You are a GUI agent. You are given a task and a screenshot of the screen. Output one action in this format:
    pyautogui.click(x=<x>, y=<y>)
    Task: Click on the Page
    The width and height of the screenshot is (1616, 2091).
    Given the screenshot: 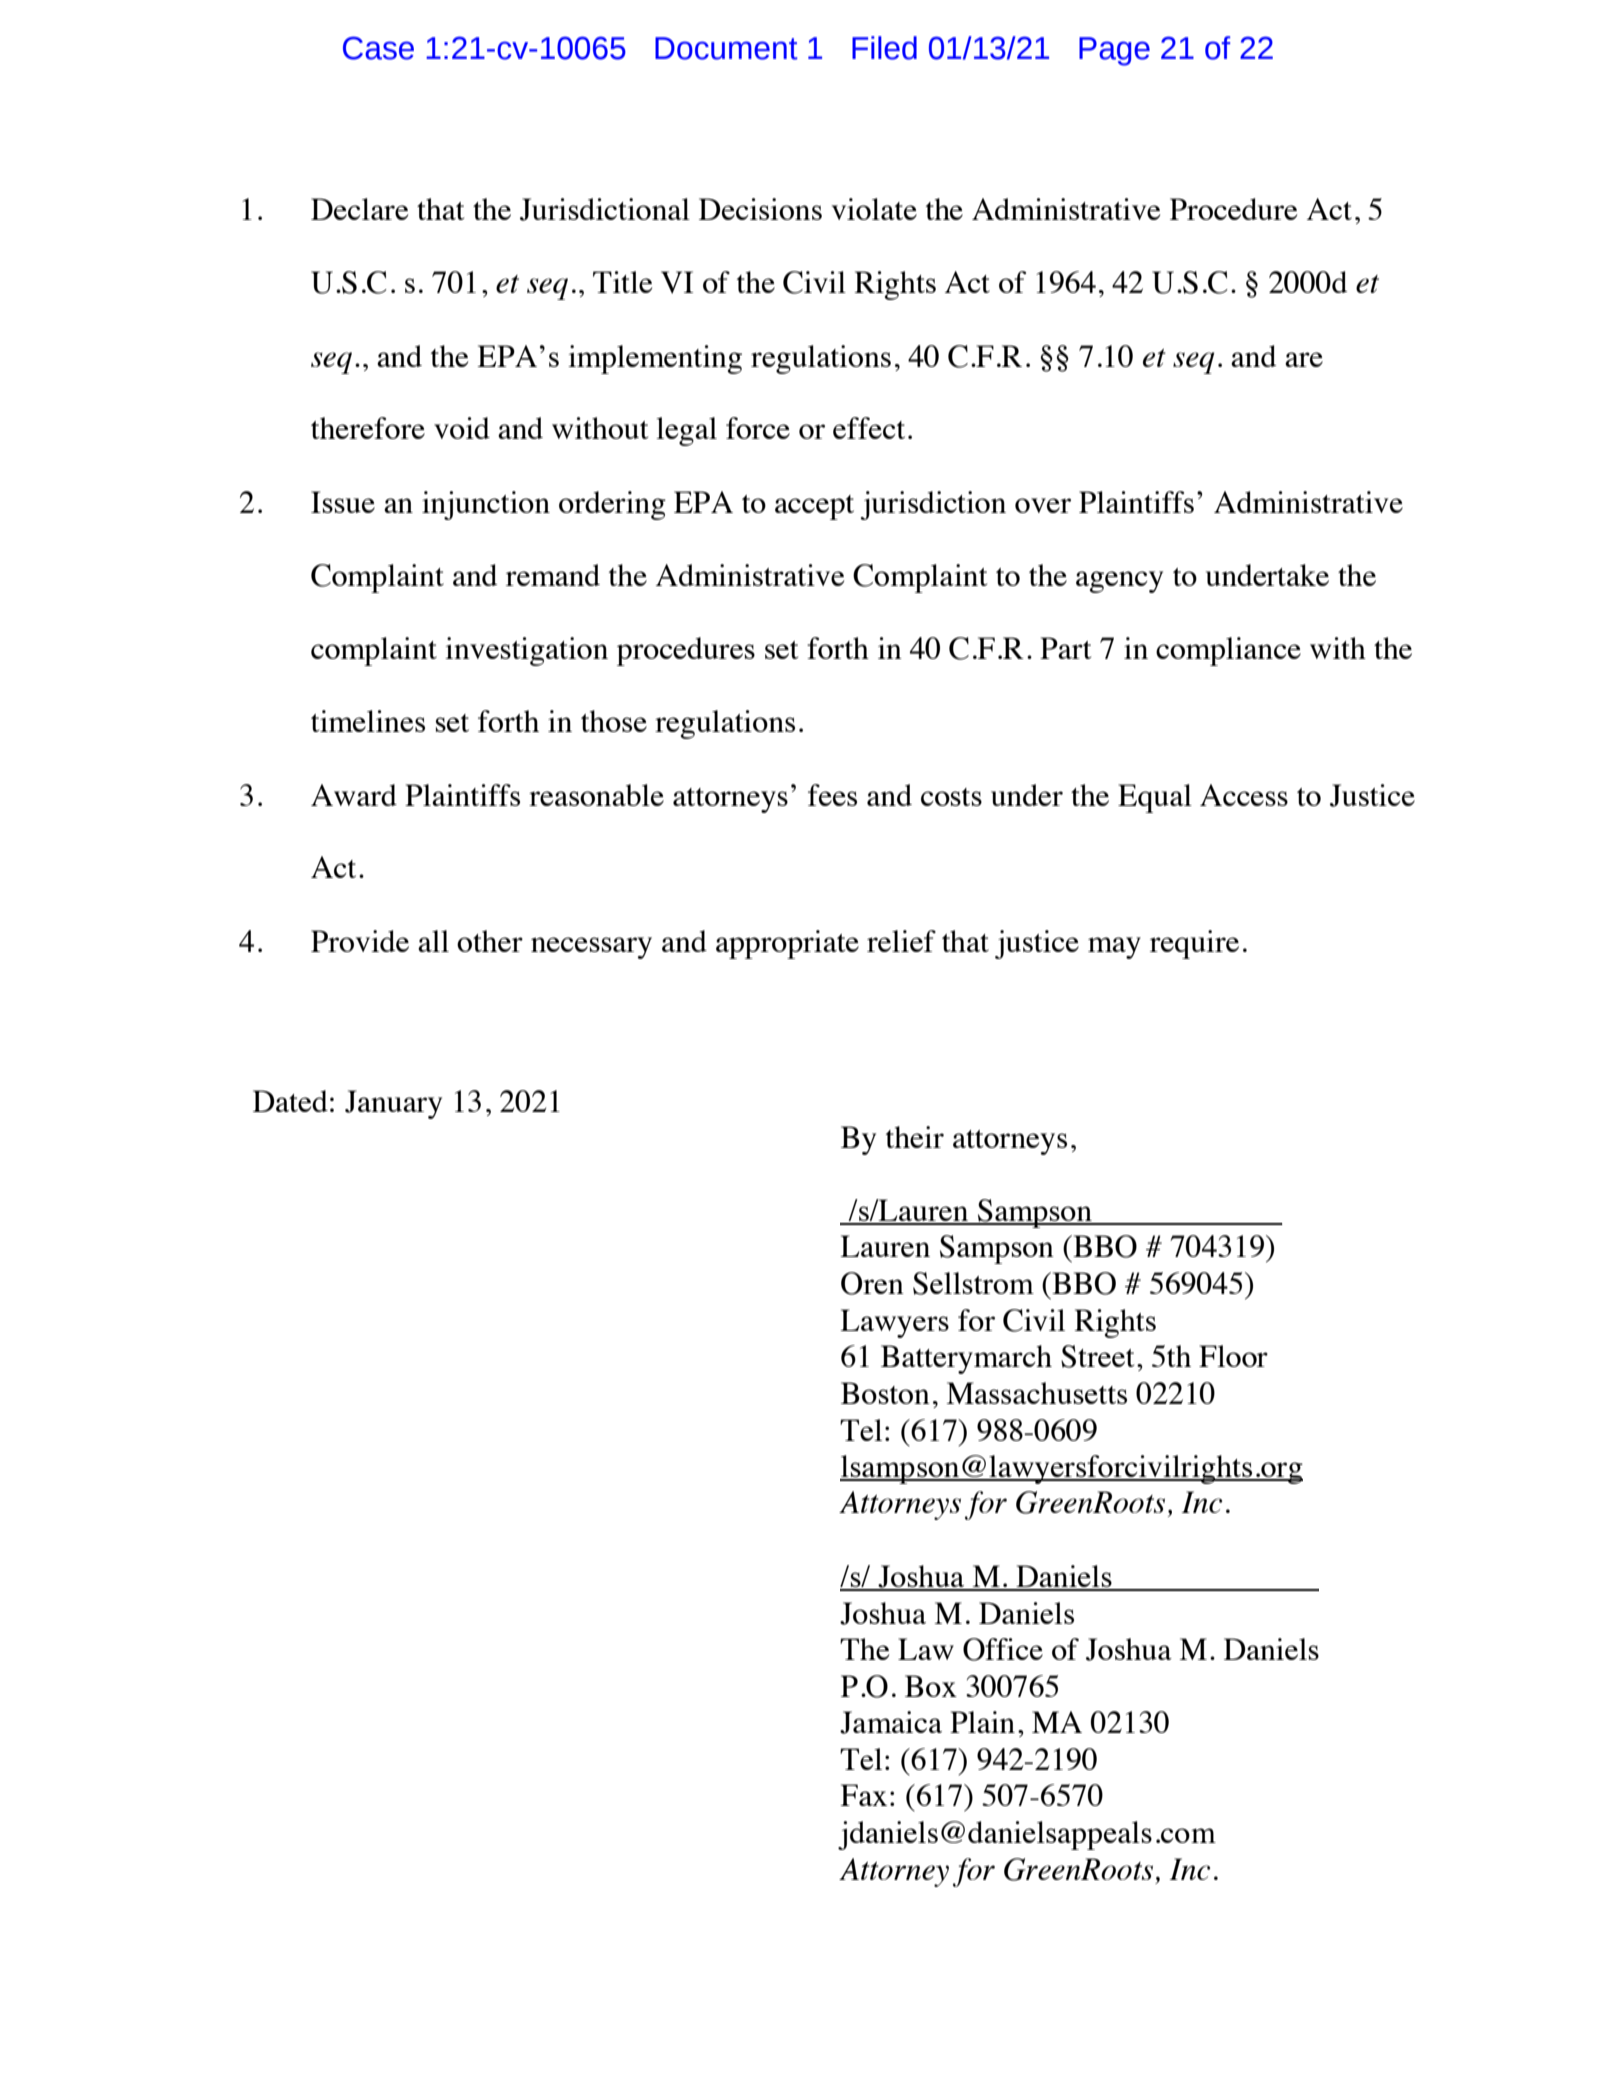 What is the action you would take?
    pyautogui.click(x=1114, y=51)
